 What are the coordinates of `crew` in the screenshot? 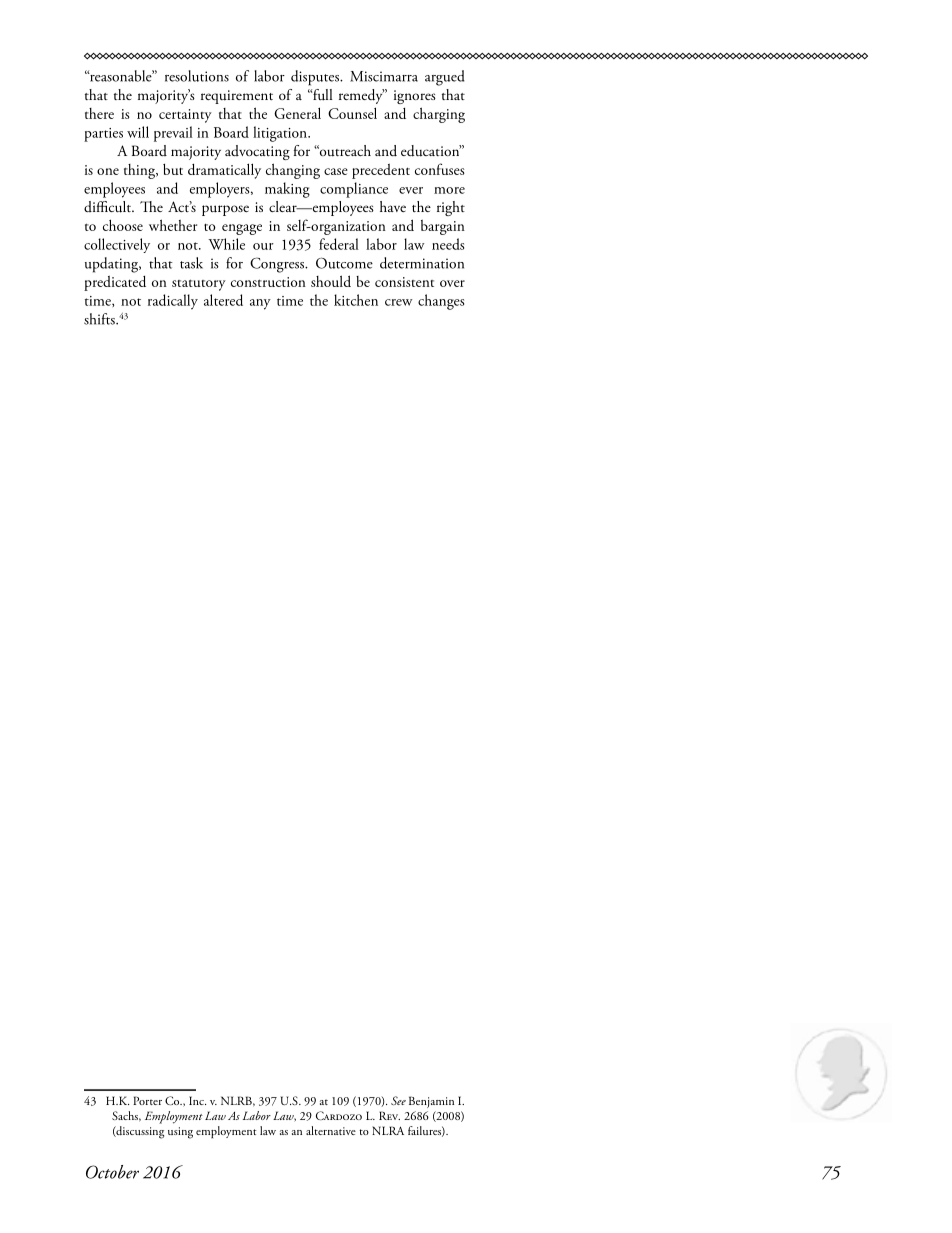 It's located at (398, 302).
